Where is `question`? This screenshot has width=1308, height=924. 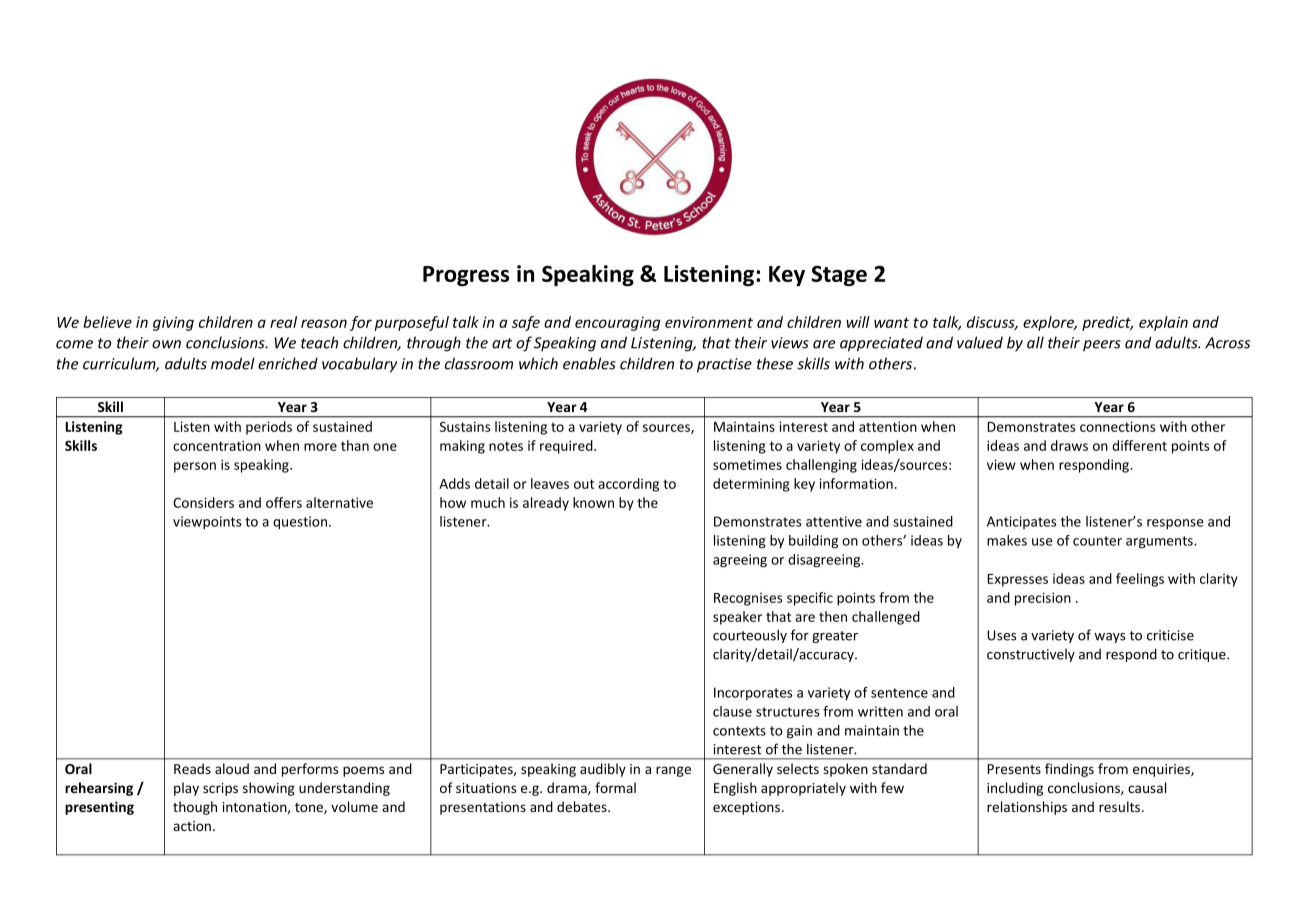
question is located at coordinates (301, 523).
